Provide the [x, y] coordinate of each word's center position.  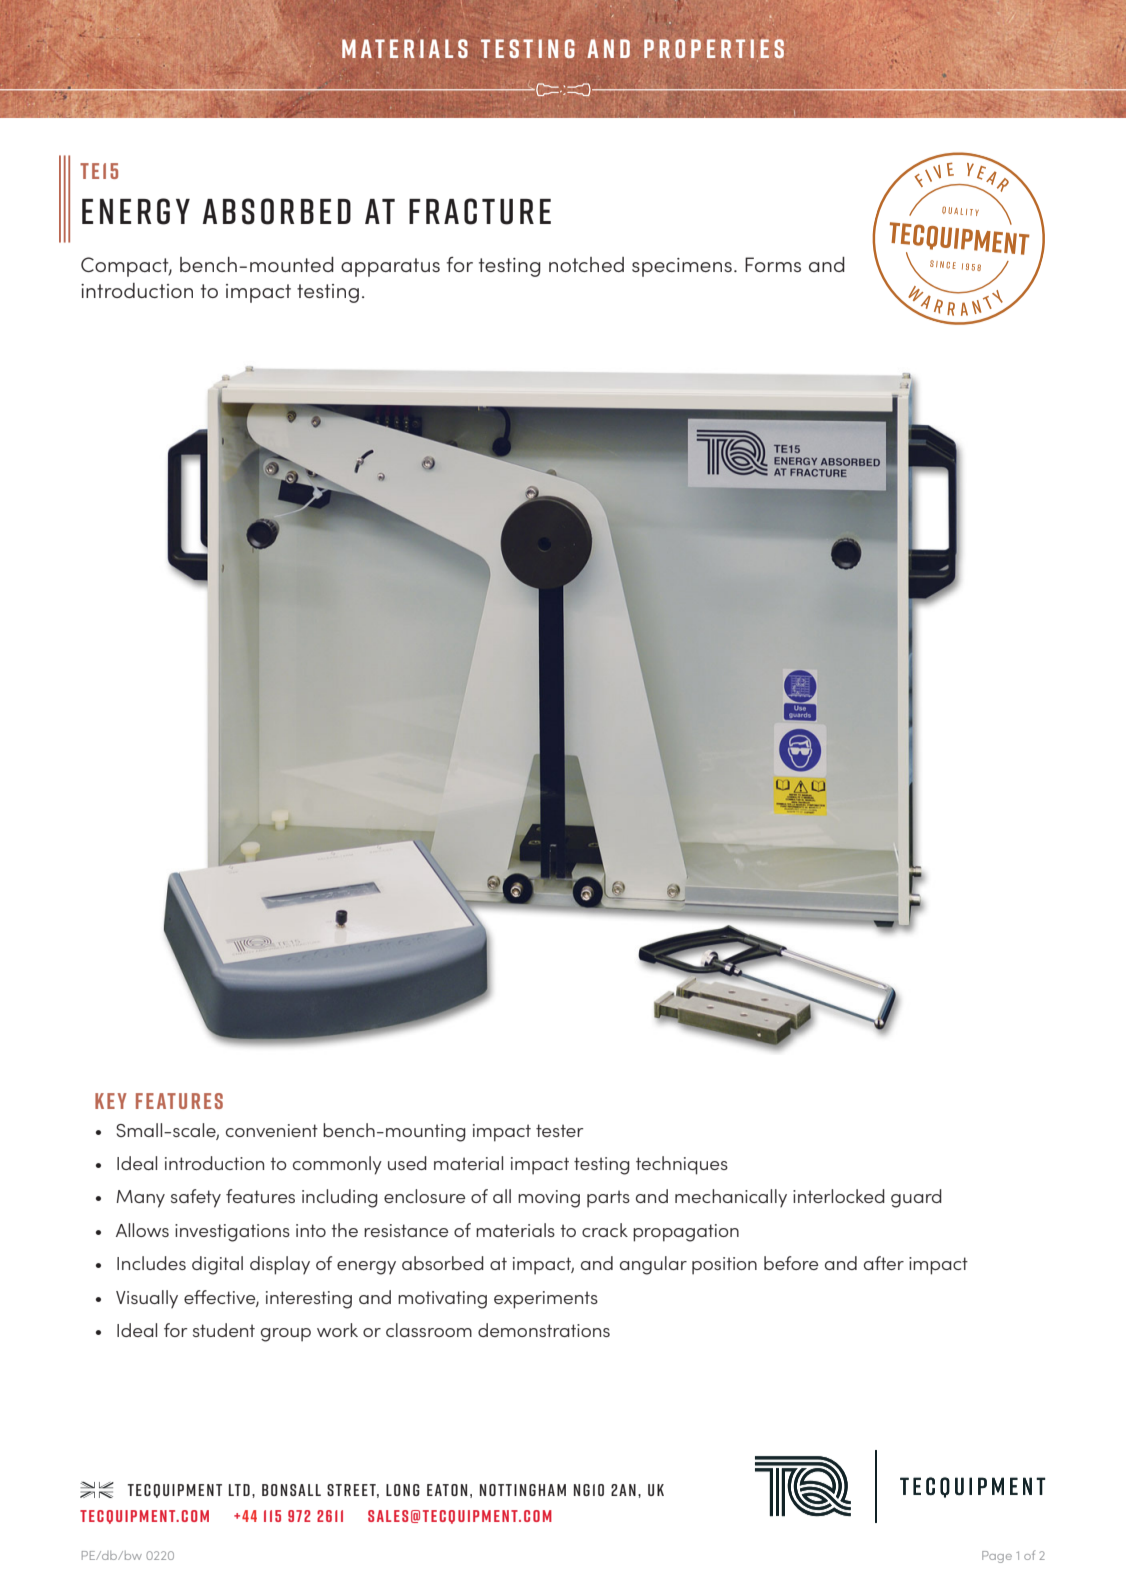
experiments [546, 1300]
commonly [337, 1165]
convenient [272, 1130]
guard [916, 1198]
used [407, 1163]
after [884, 1263]
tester [560, 1130]
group [286, 1335]
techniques [682, 1165]
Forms [773, 264]
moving [549, 1199]
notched [586, 264]
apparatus [390, 267]
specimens [682, 267]
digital [217, 1265]
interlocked [839, 1196]
